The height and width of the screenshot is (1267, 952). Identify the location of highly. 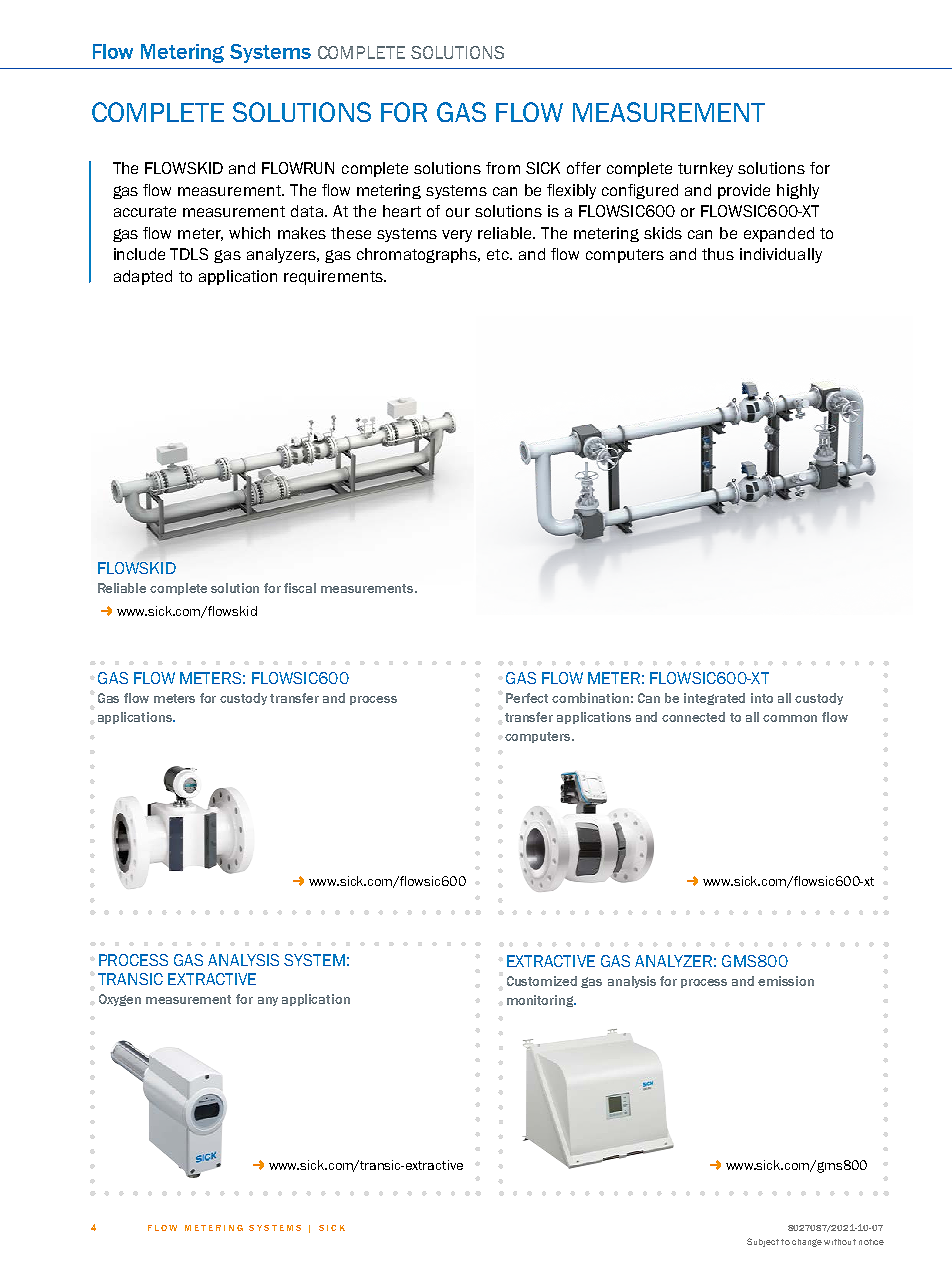
(798, 191).
